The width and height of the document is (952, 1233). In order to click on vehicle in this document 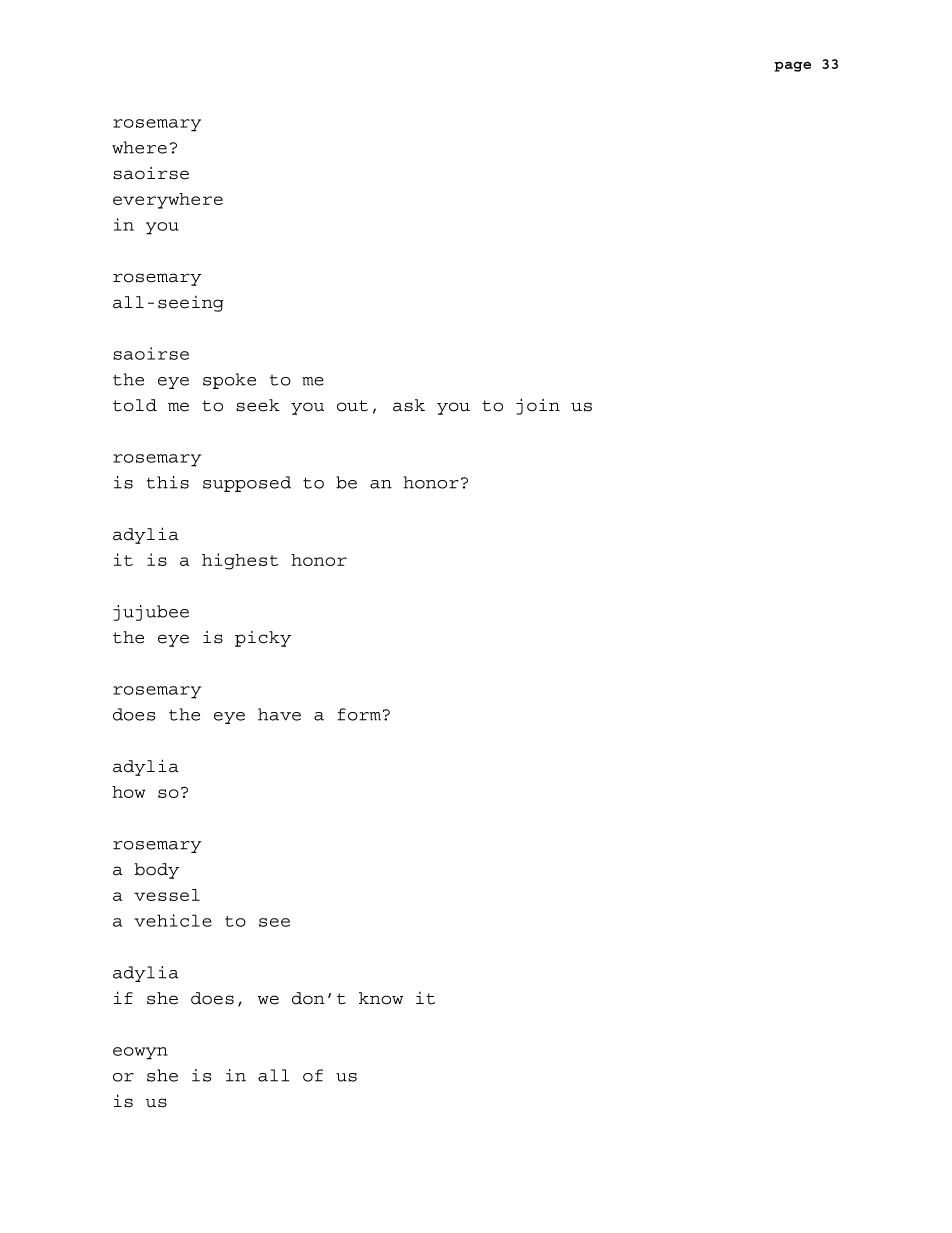, I will do `click(173, 920)`.
